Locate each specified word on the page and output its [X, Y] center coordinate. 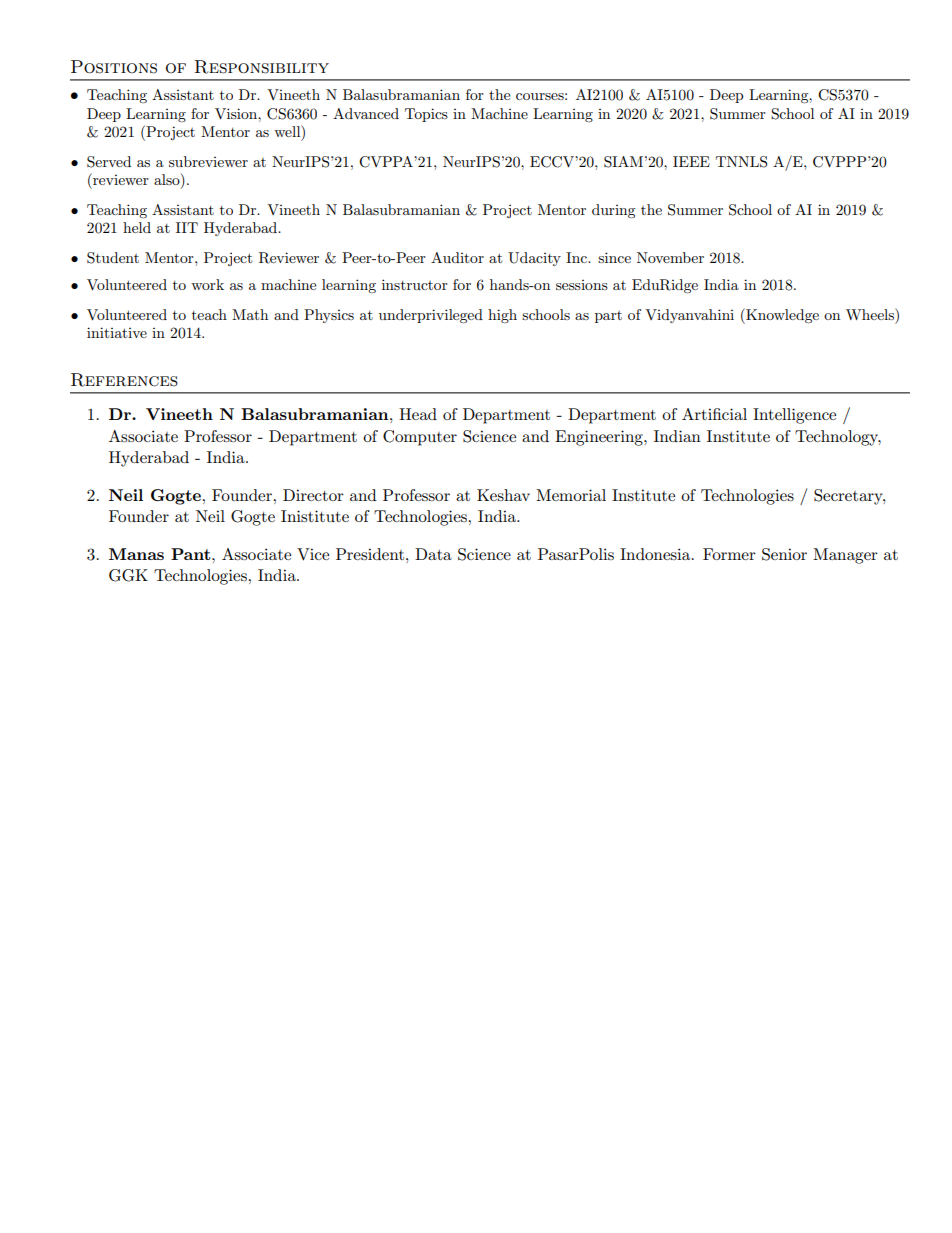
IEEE [691, 161]
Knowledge [781, 316]
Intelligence [794, 416]
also [168, 181]
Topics [426, 115]
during [614, 211]
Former [729, 554]
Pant [192, 554]
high [502, 316]
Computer [420, 438]
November [670, 257]
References [124, 380]
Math [250, 314]
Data [433, 554]
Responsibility [261, 67]
